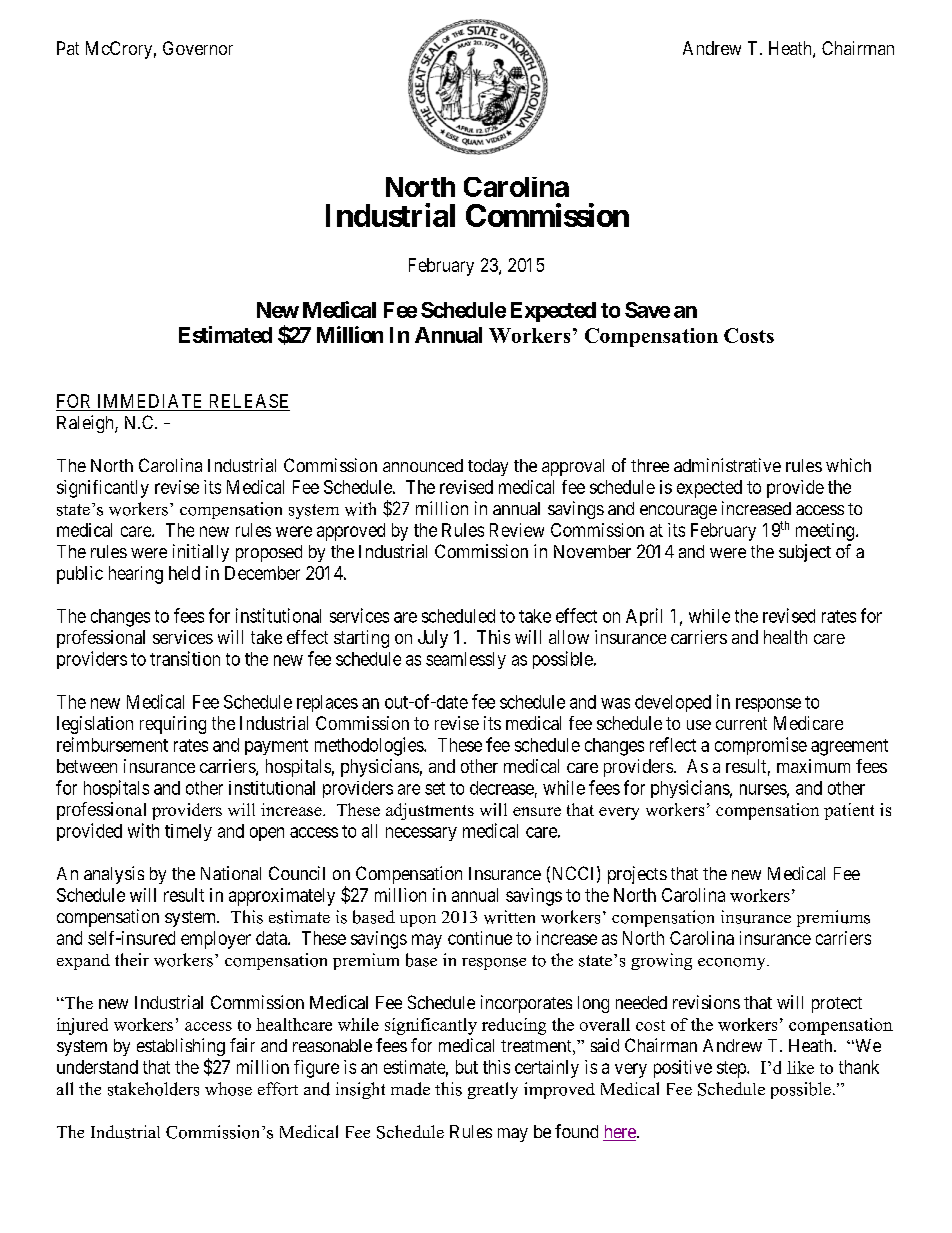 This screenshot has height=1233, width=952. I want to click on whose, so click(228, 1089).
